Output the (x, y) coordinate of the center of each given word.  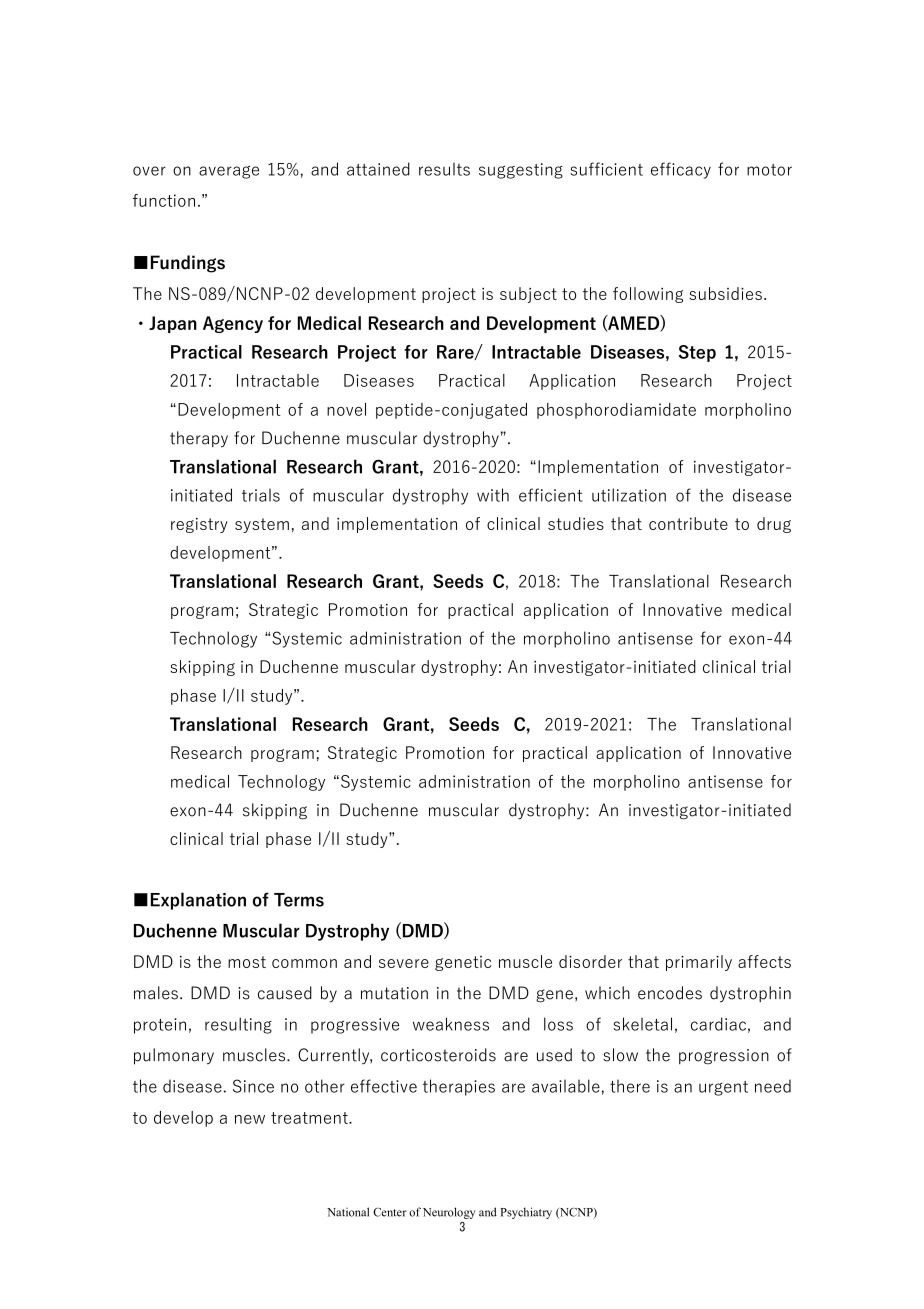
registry (199, 525)
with (493, 495)
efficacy (681, 170)
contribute (688, 523)
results (444, 169)
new (250, 1119)
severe (404, 963)
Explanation (198, 901)
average (229, 172)
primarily (699, 963)
